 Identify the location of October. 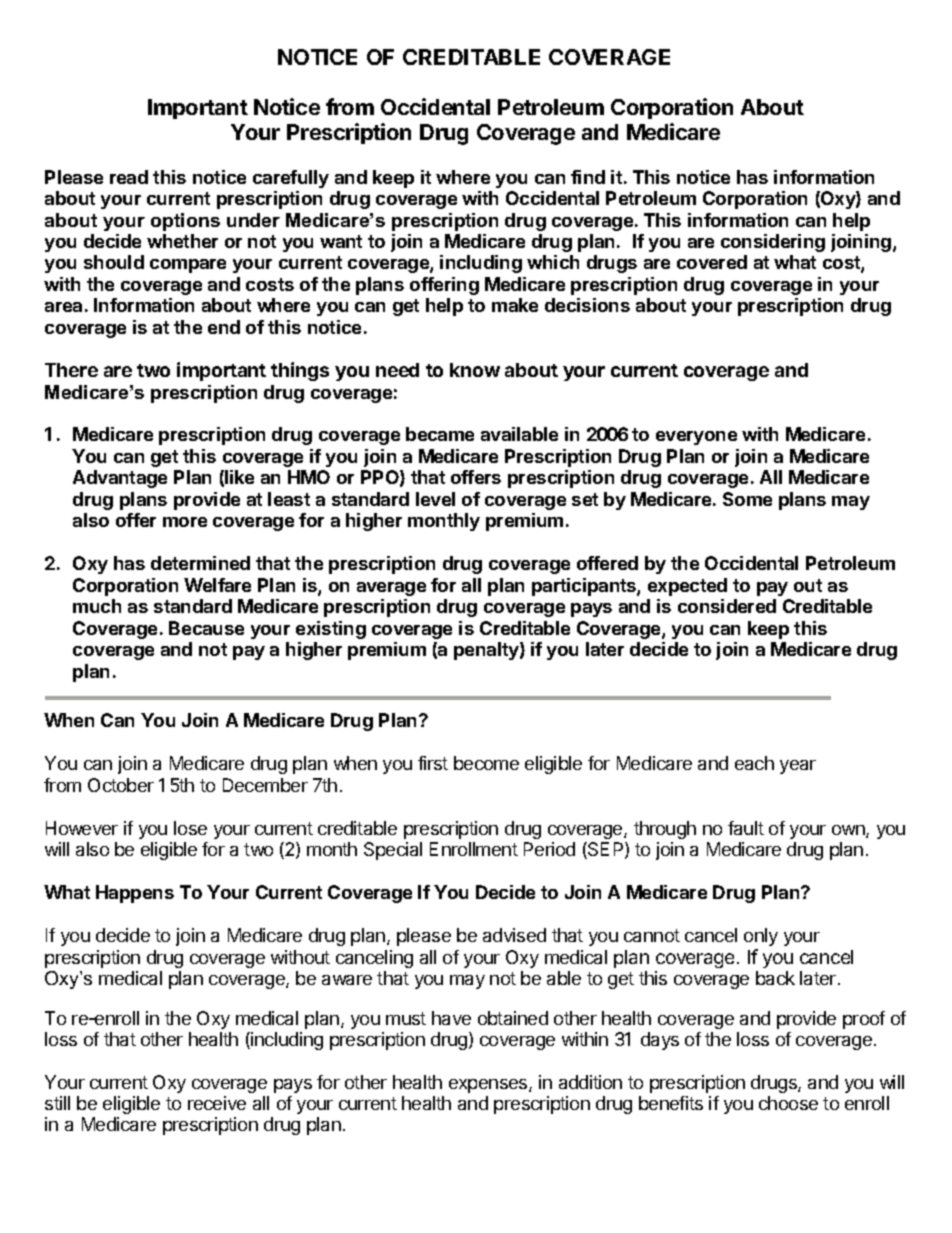
(121, 785).
